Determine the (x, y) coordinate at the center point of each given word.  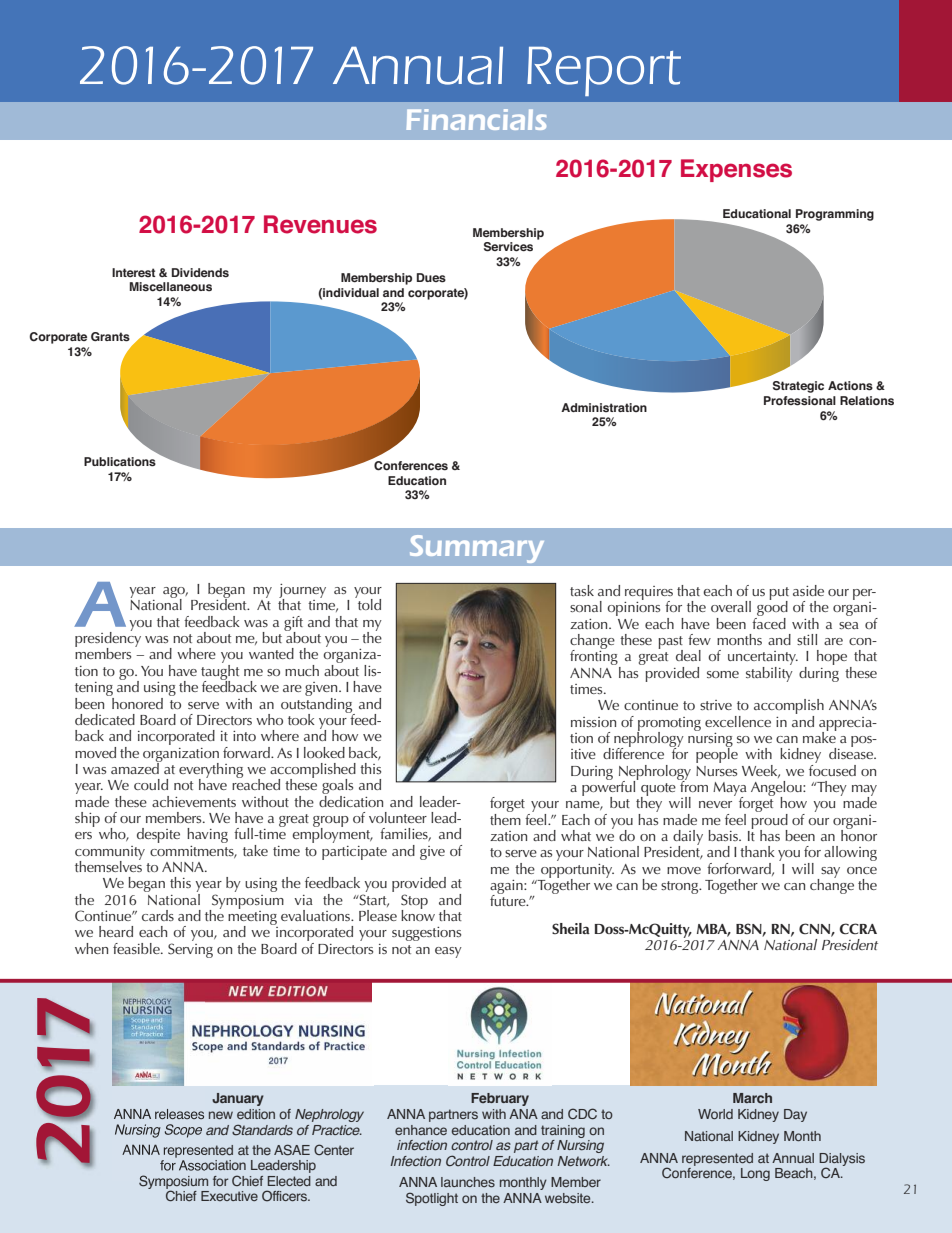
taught (220, 672)
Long (755, 1174)
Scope (183, 1131)
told (368, 603)
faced (769, 622)
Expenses (736, 170)
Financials (476, 119)
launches (468, 1182)
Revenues (320, 224)
